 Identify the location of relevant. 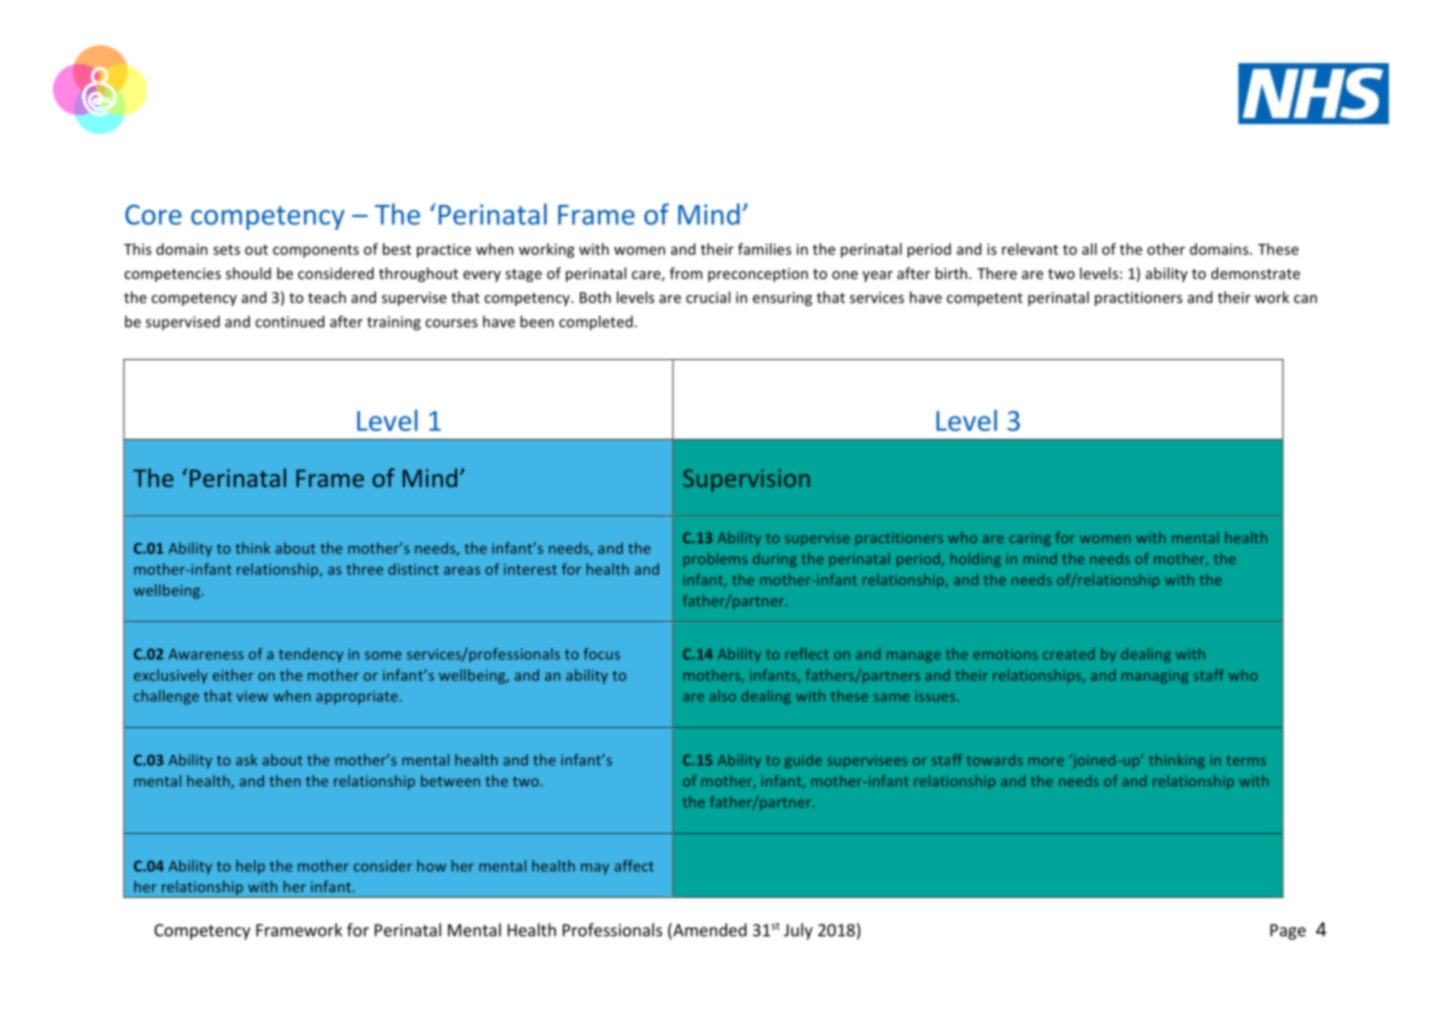
(1030, 249).
